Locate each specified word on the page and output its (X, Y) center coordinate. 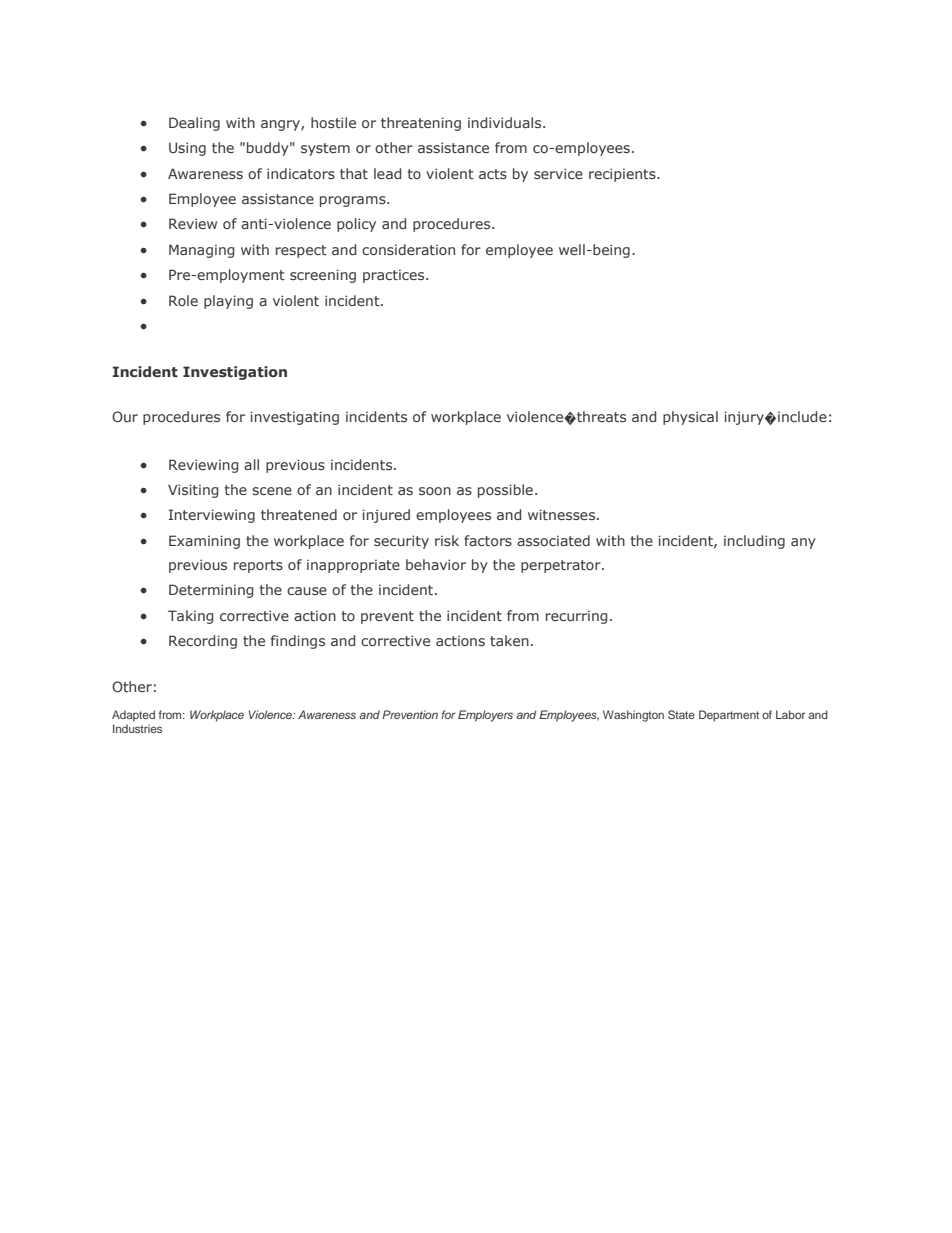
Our (125, 416)
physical (690, 418)
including (754, 542)
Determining (211, 591)
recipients (623, 175)
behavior (436, 564)
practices (395, 276)
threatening (421, 124)
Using (187, 149)
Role (183, 300)
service (558, 173)
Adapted (133, 716)
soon (435, 491)
